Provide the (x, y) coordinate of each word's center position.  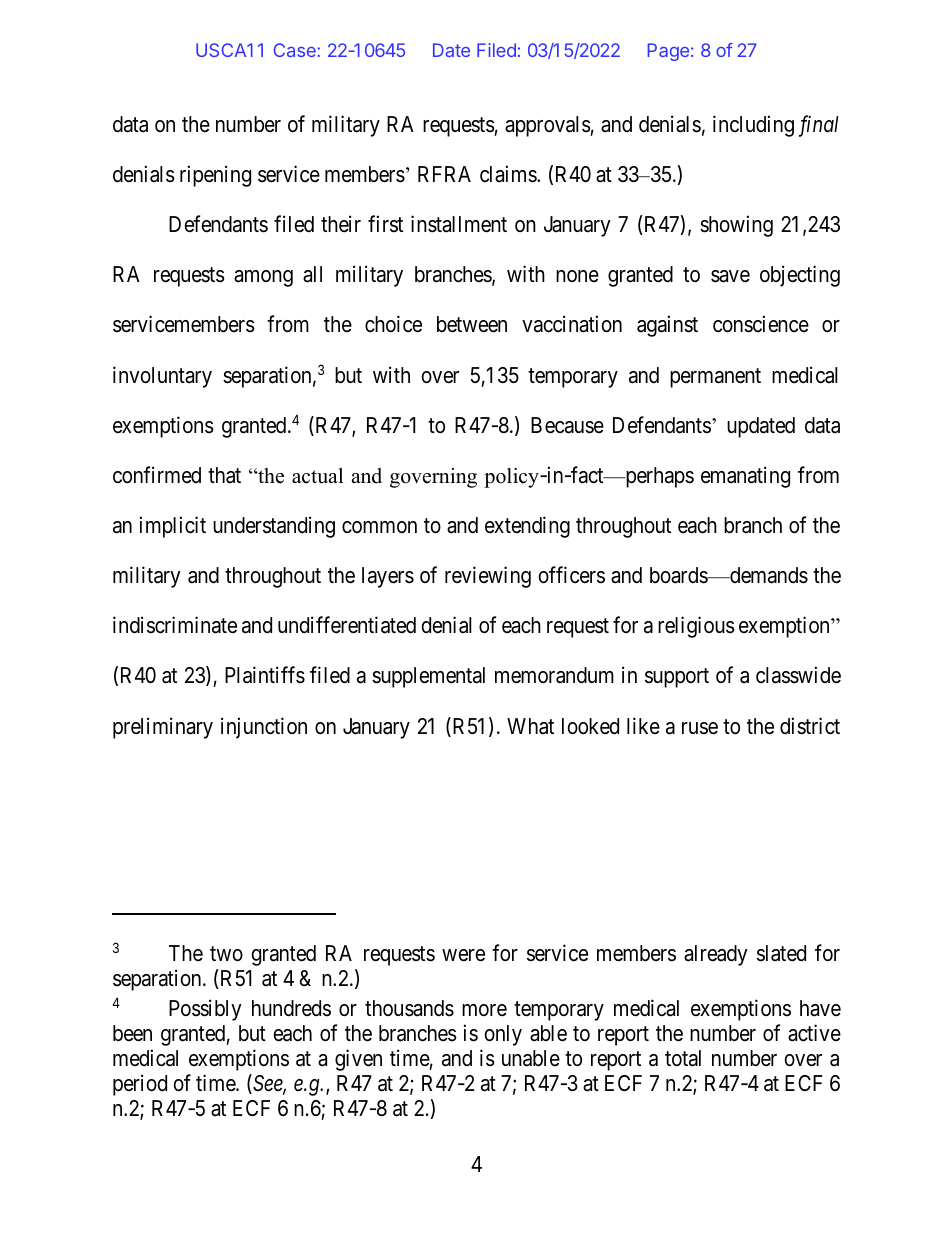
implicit (173, 527)
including (753, 126)
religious (696, 627)
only (503, 1035)
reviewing (488, 577)
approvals (548, 126)
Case (296, 50)
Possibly (205, 1010)
